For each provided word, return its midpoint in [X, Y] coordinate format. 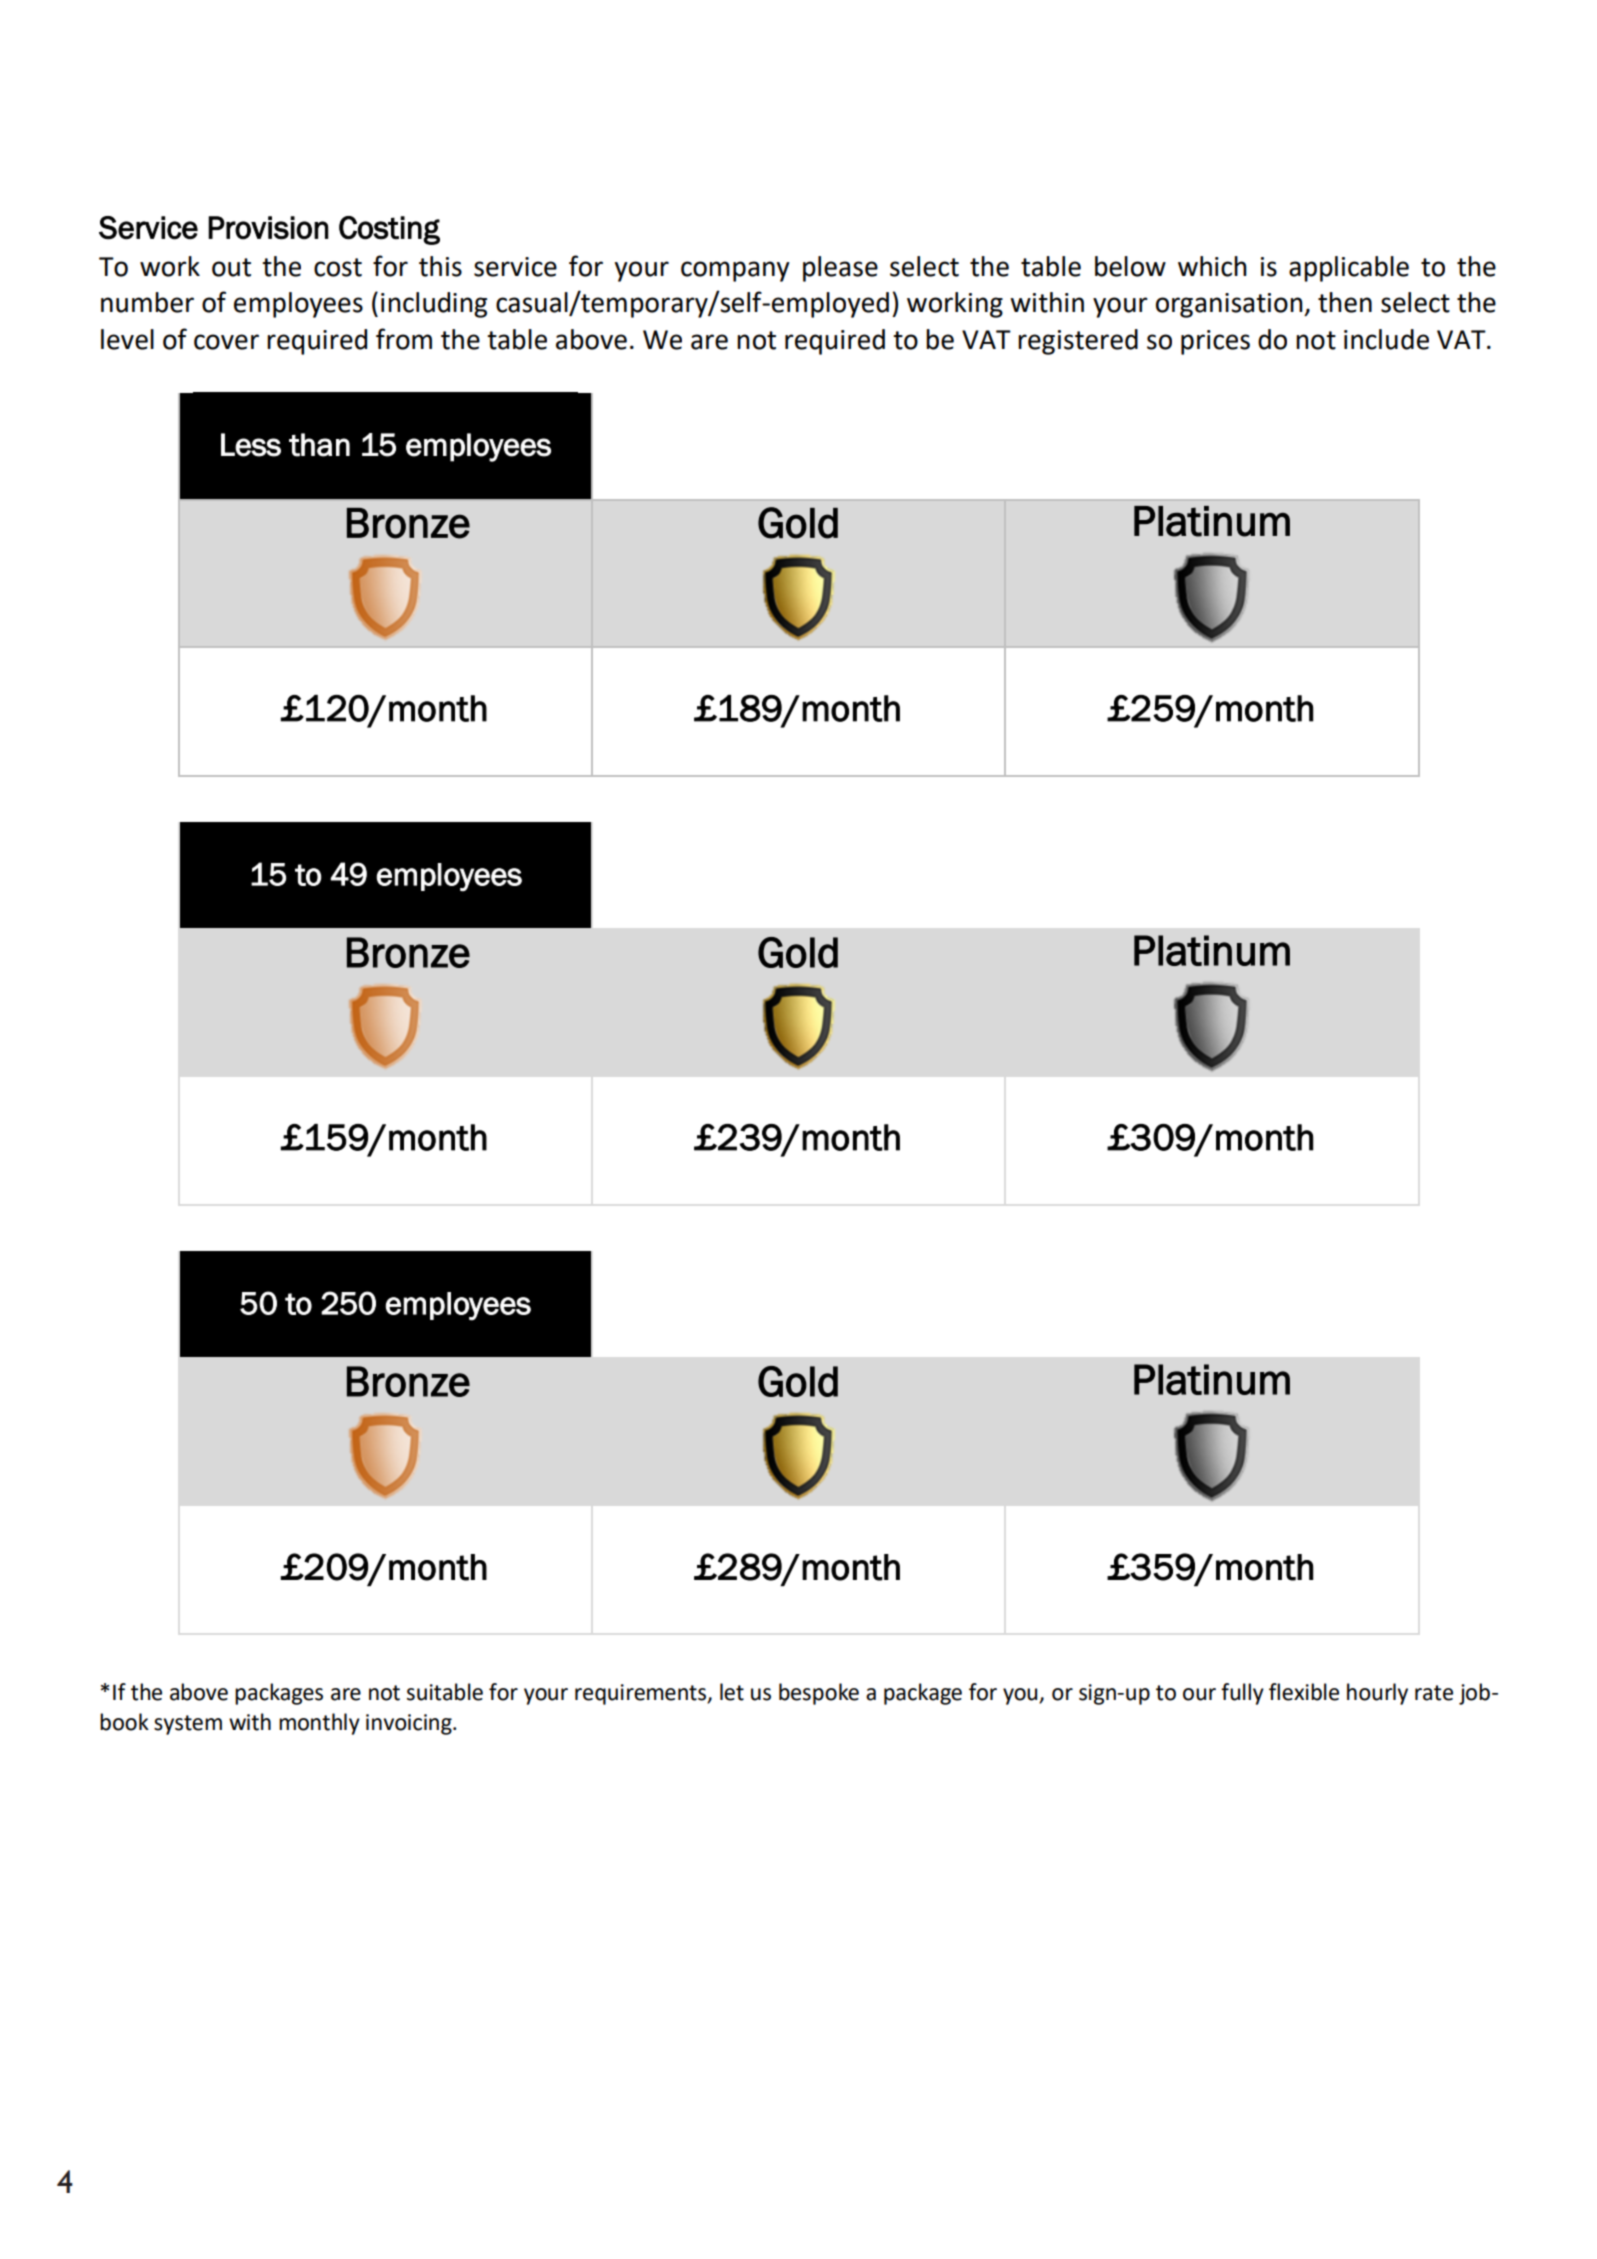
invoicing [410, 1724]
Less [251, 445]
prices [1215, 342]
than [319, 445]
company [735, 271]
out [231, 267]
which [1212, 266]
